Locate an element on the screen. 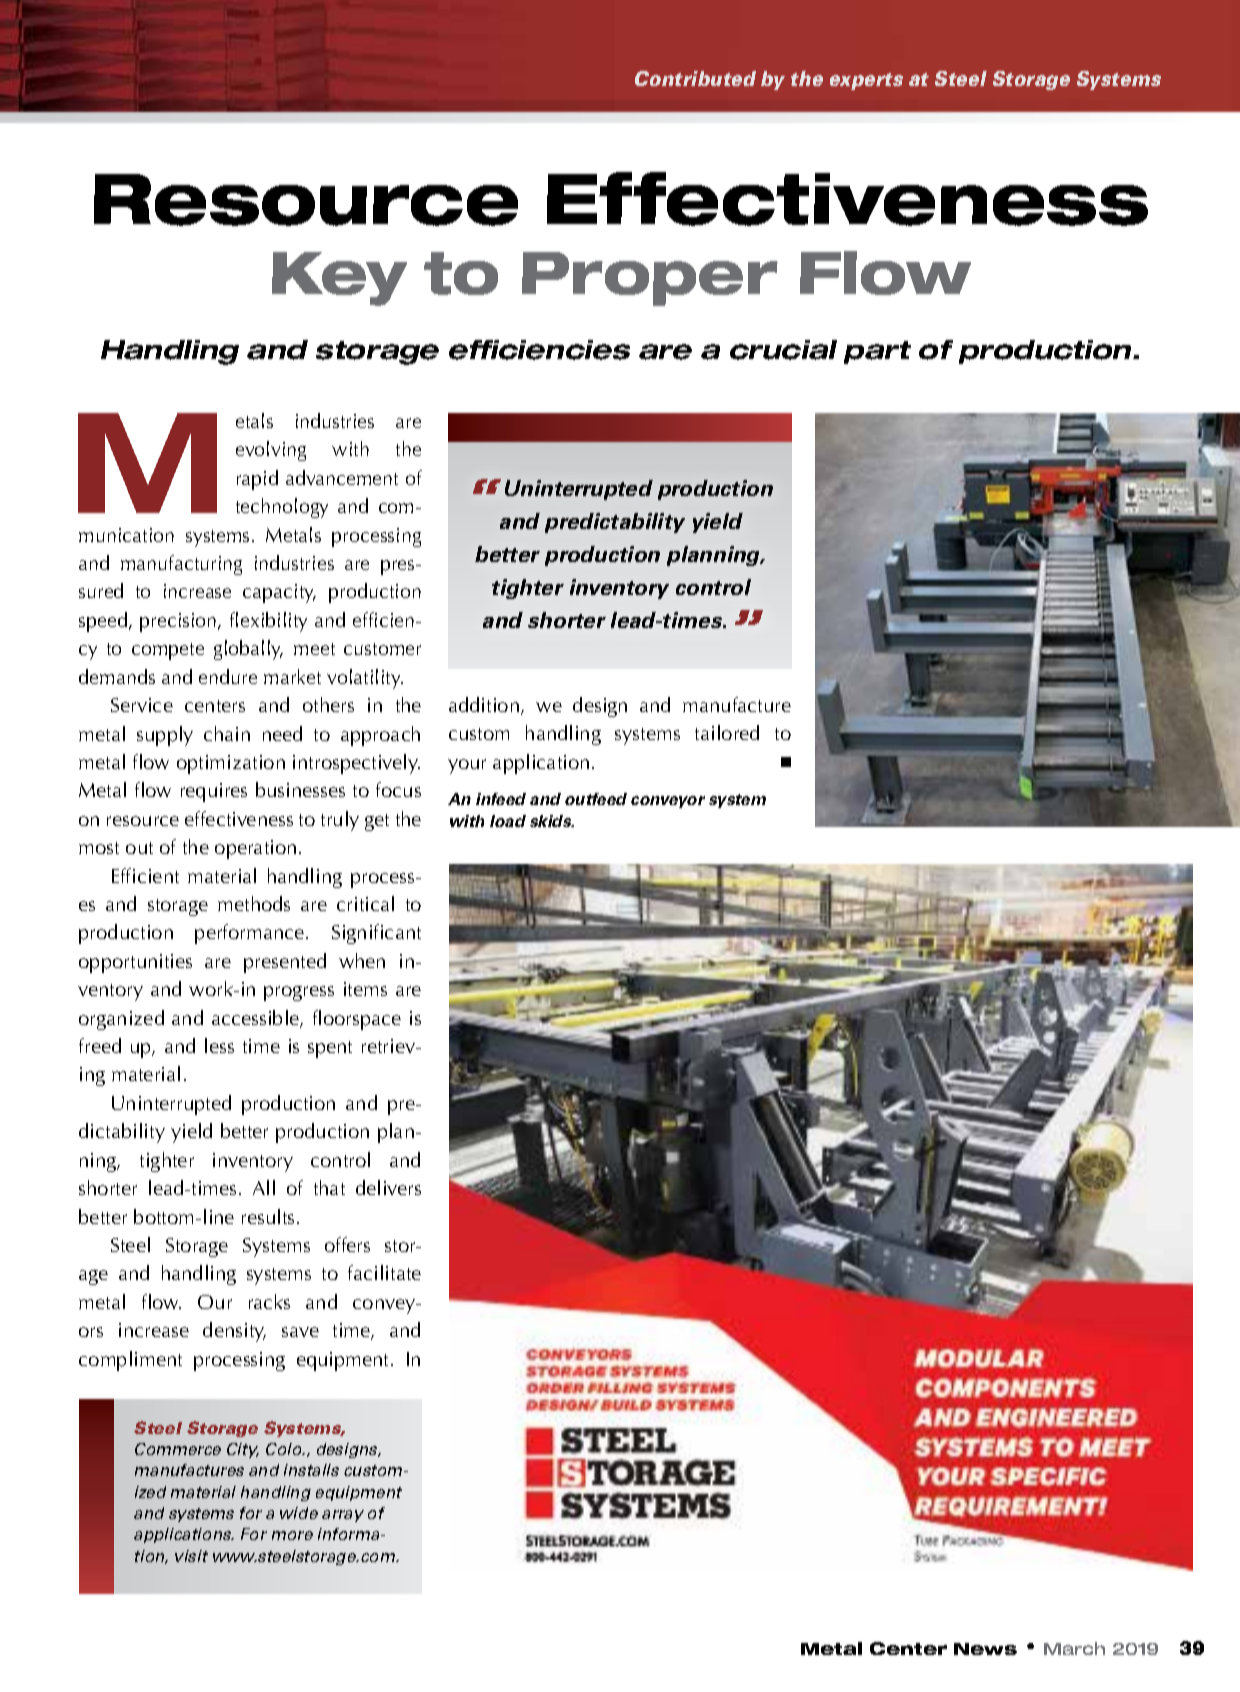 The image size is (1240, 1692). tailored is located at coordinates (727, 732).
